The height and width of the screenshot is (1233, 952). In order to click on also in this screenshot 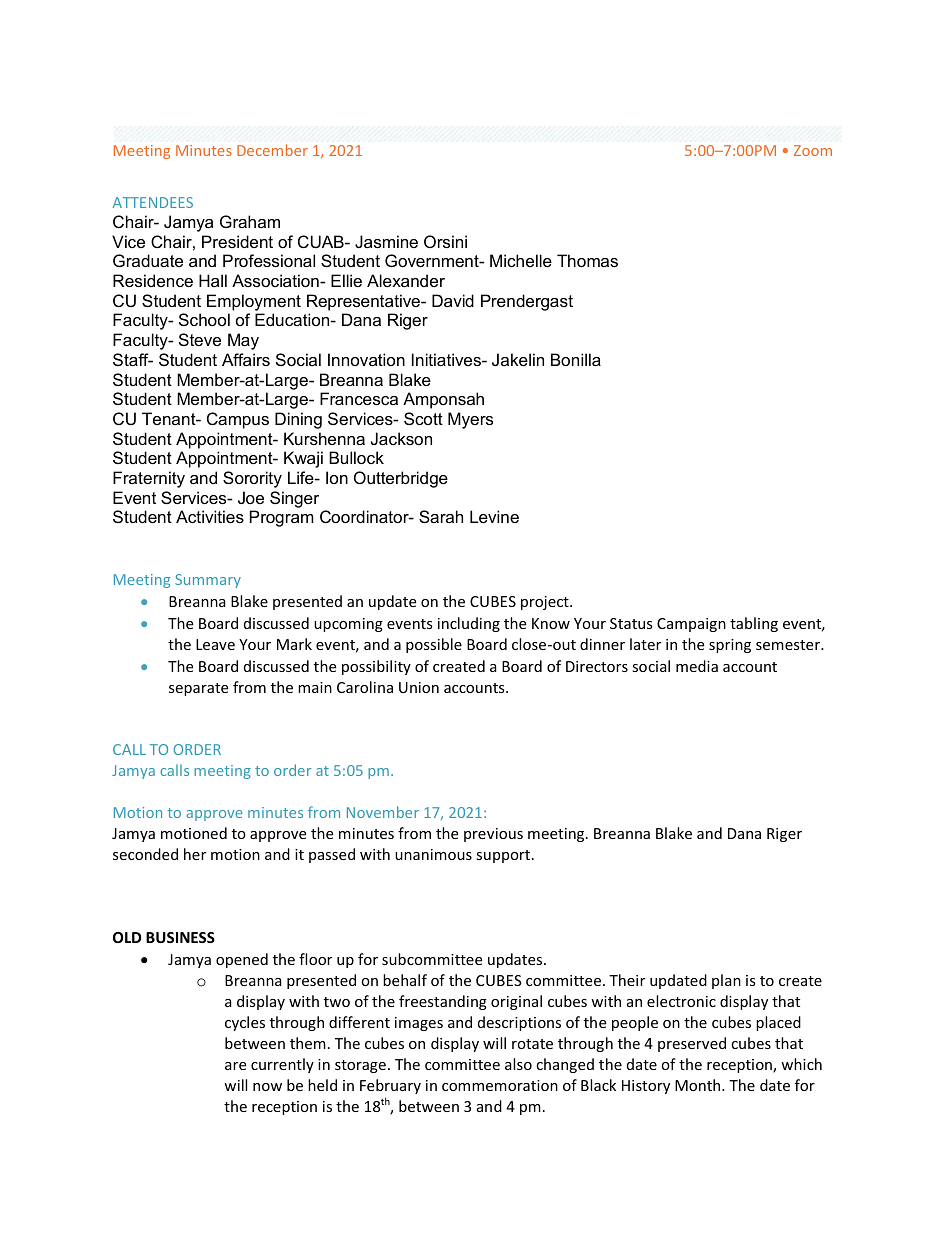, I will do `click(518, 1064)`.
